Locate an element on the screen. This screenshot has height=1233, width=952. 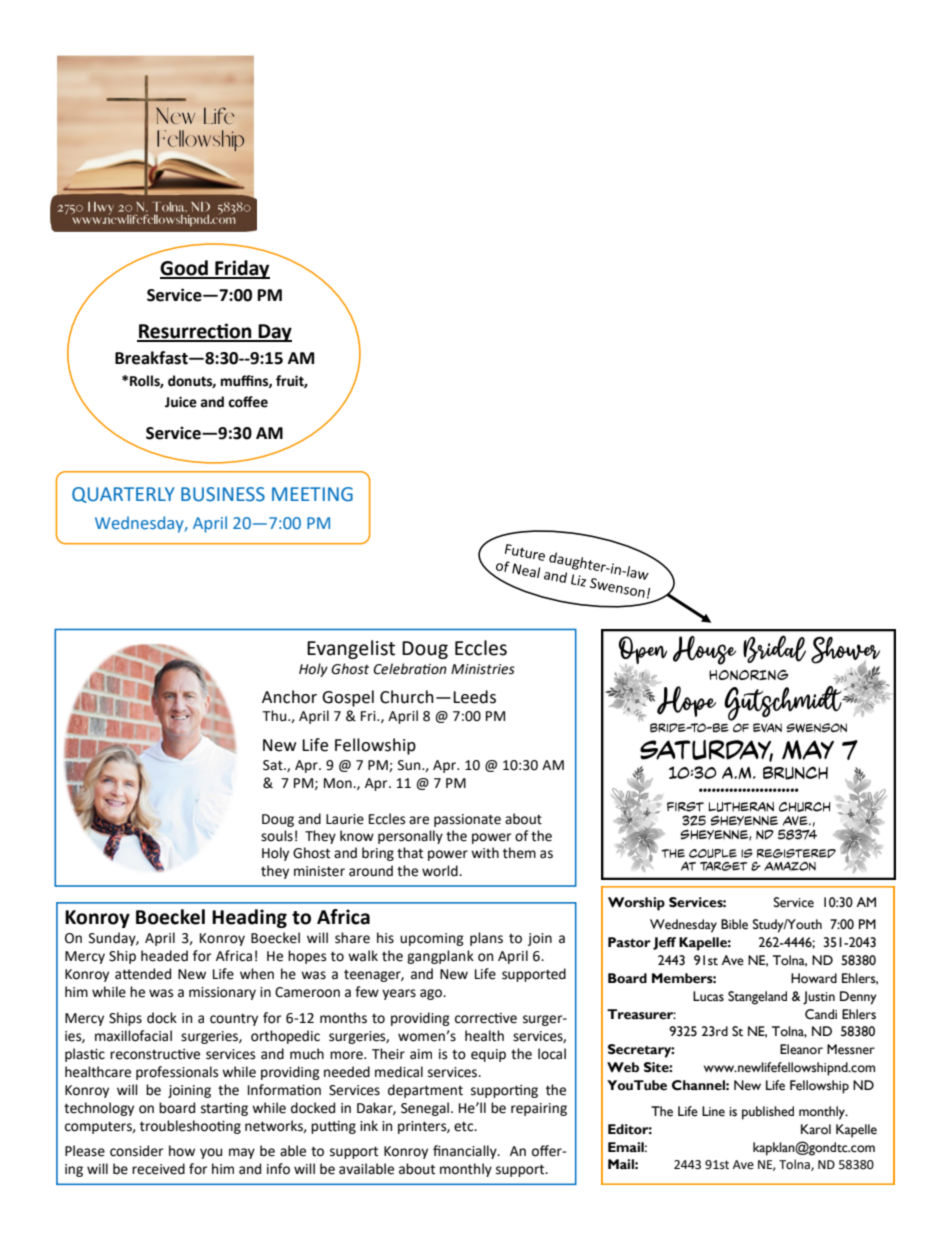
them is located at coordinates (519, 853).
